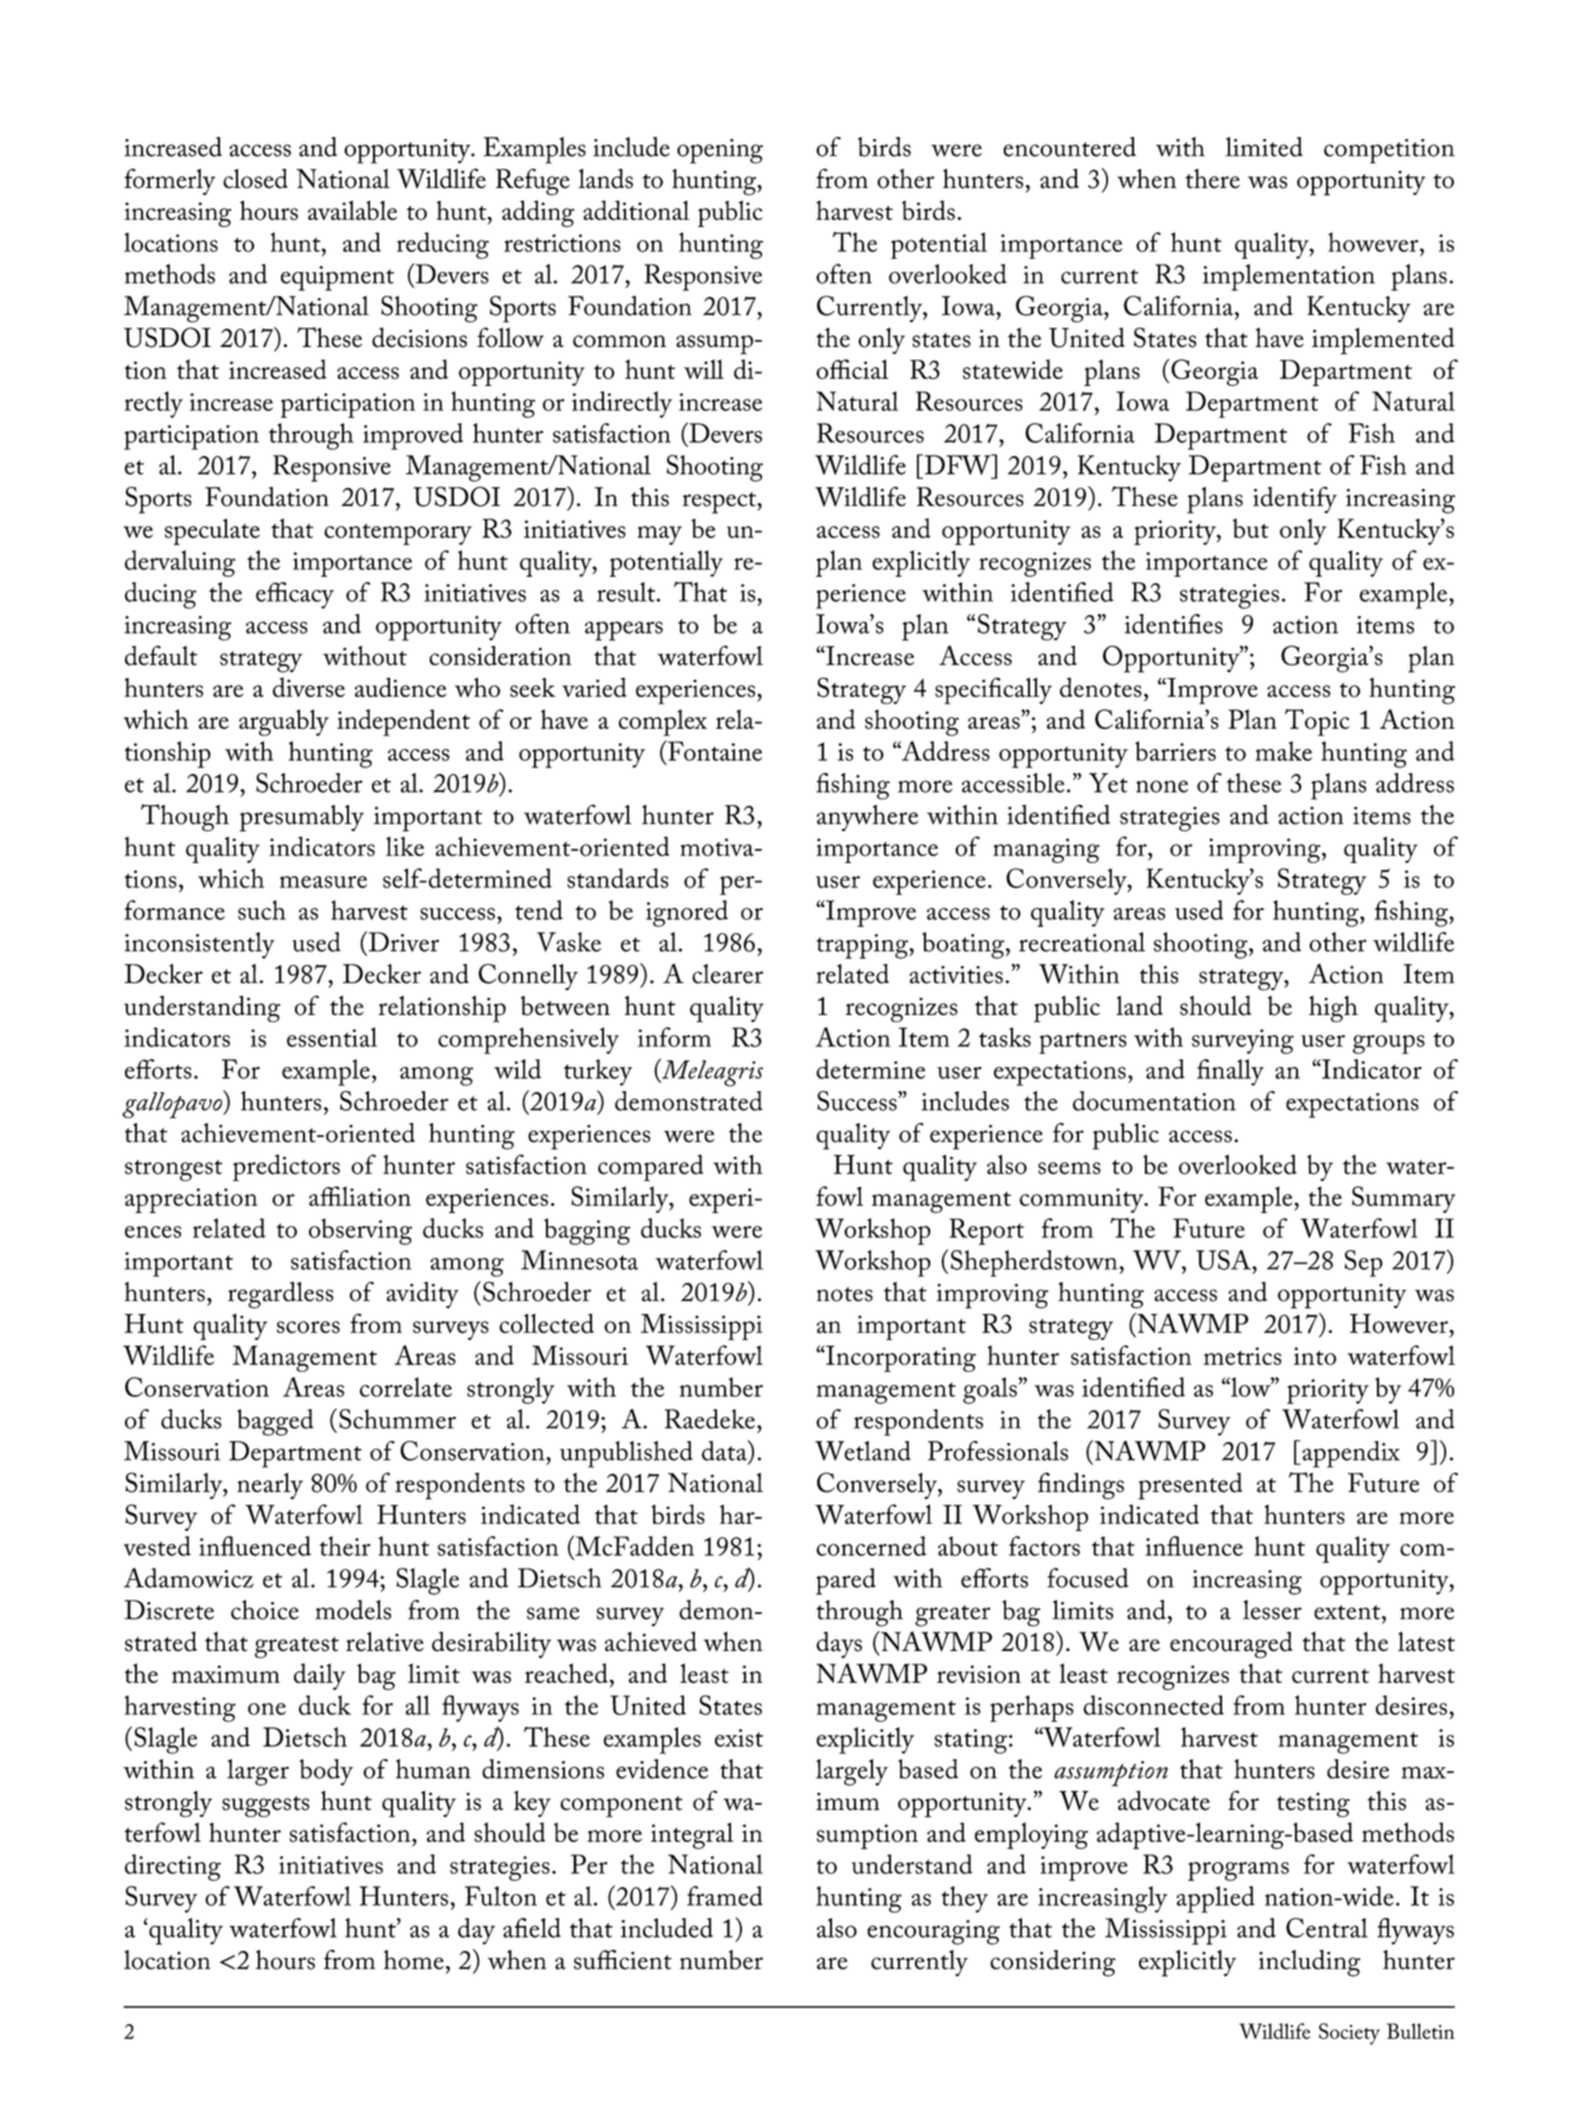 This document has width=1584, height=2104. I want to click on metrics, so click(1243, 1356).
